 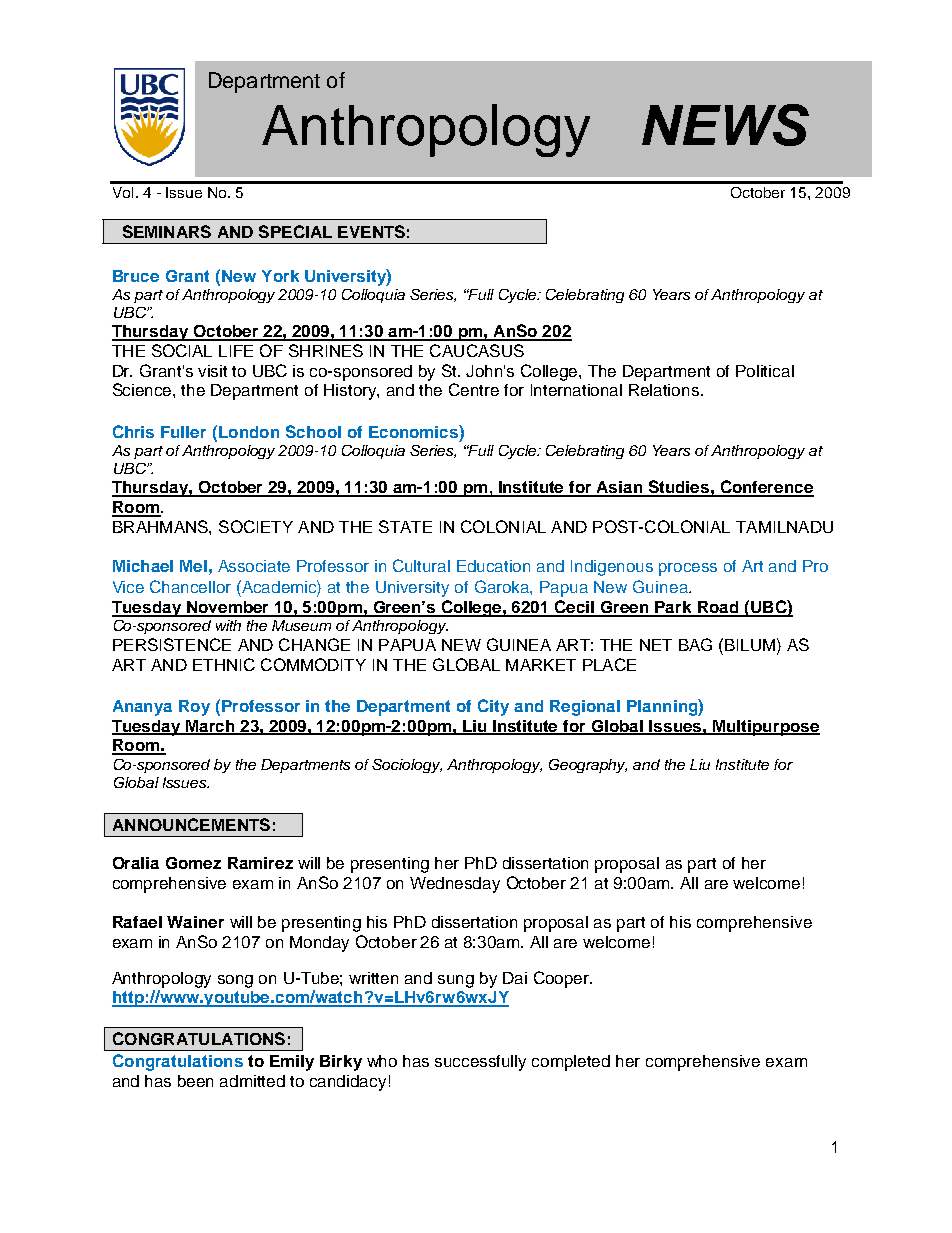 I want to click on with, so click(x=228, y=625).
